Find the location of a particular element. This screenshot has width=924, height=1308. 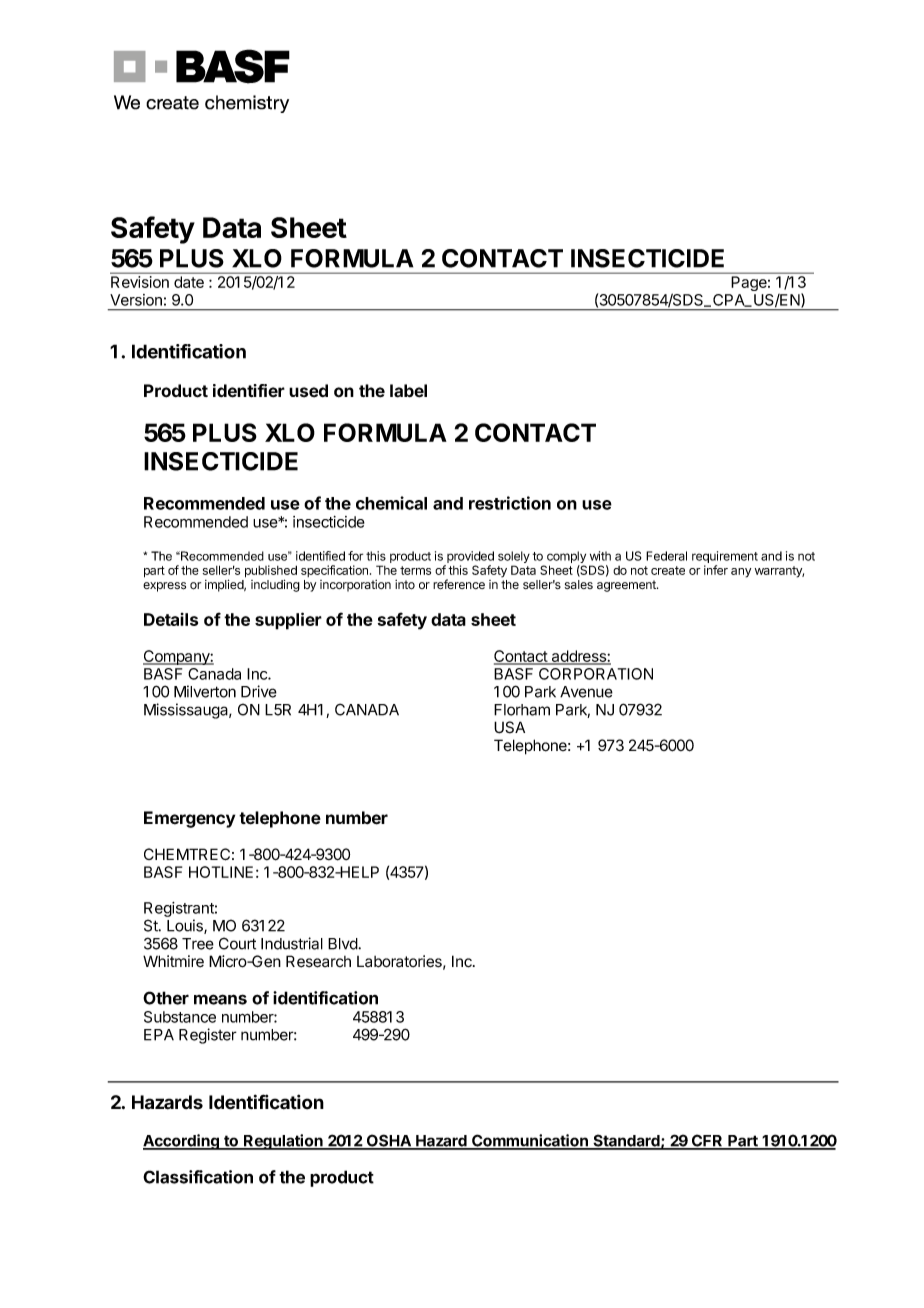

date is located at coordinates (189, 282).
